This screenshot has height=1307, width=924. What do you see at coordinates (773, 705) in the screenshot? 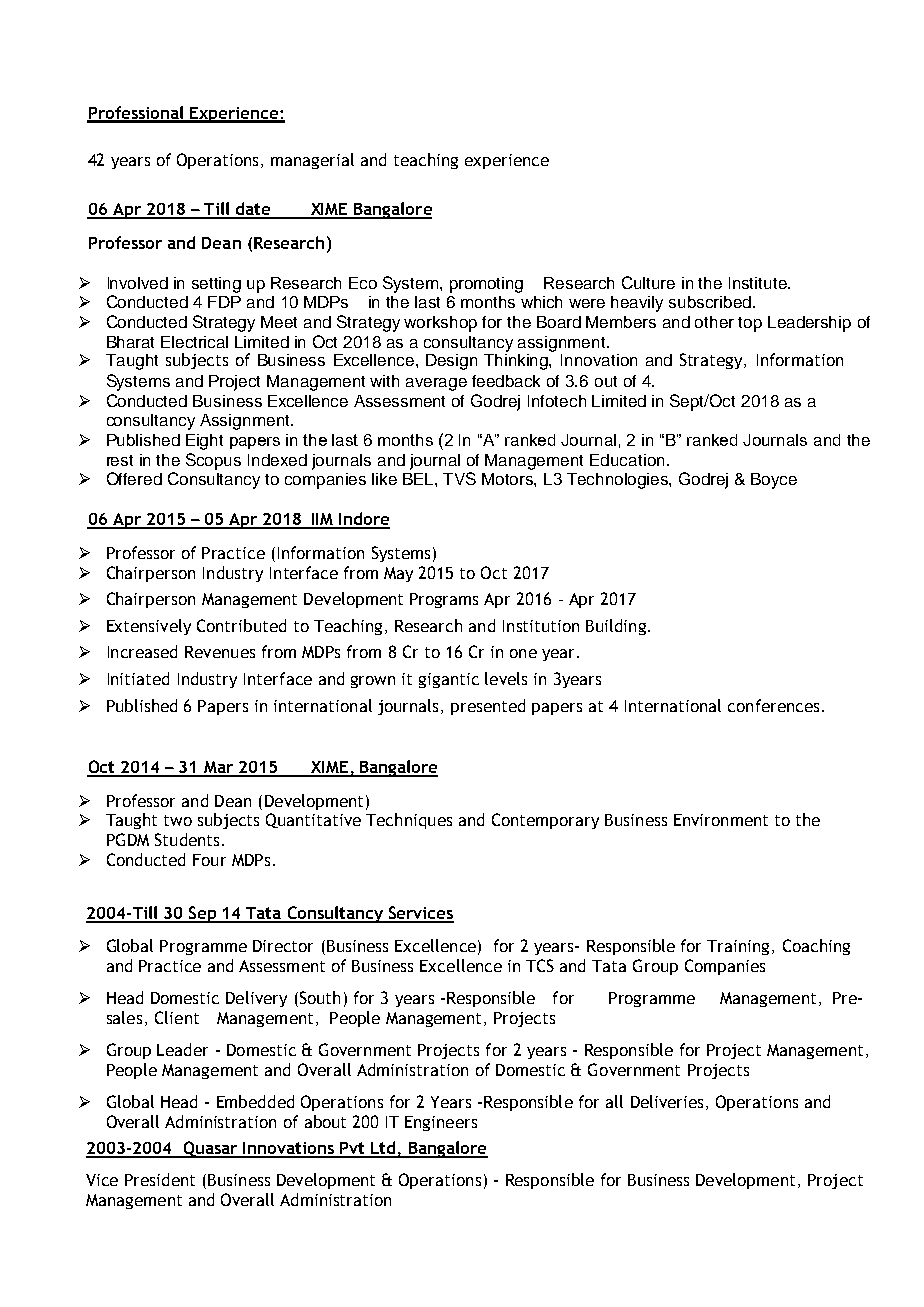
I see `conferences` at bounding box center [773, 705].
